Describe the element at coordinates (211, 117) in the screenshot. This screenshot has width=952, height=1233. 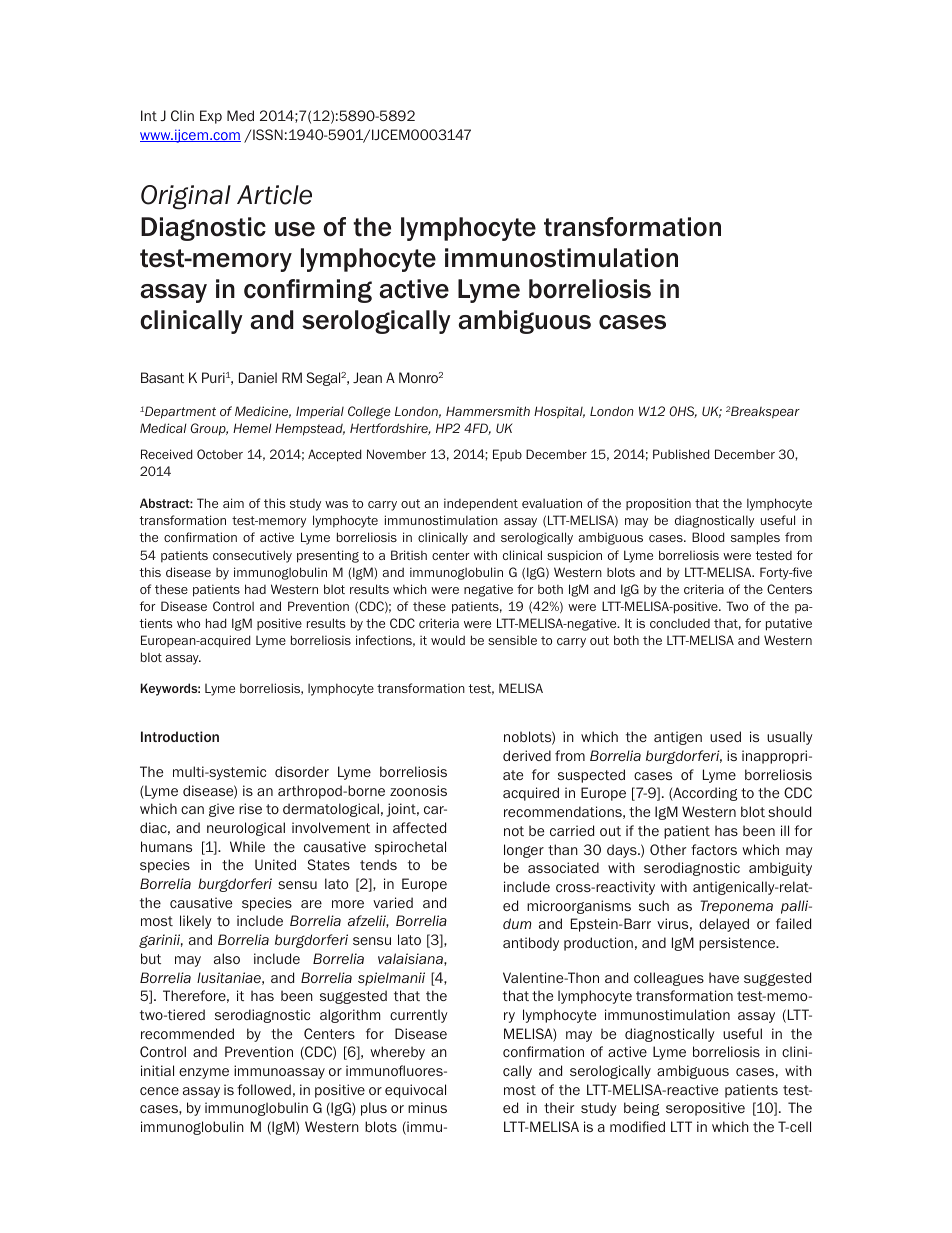
I see `Exp` at that location.
